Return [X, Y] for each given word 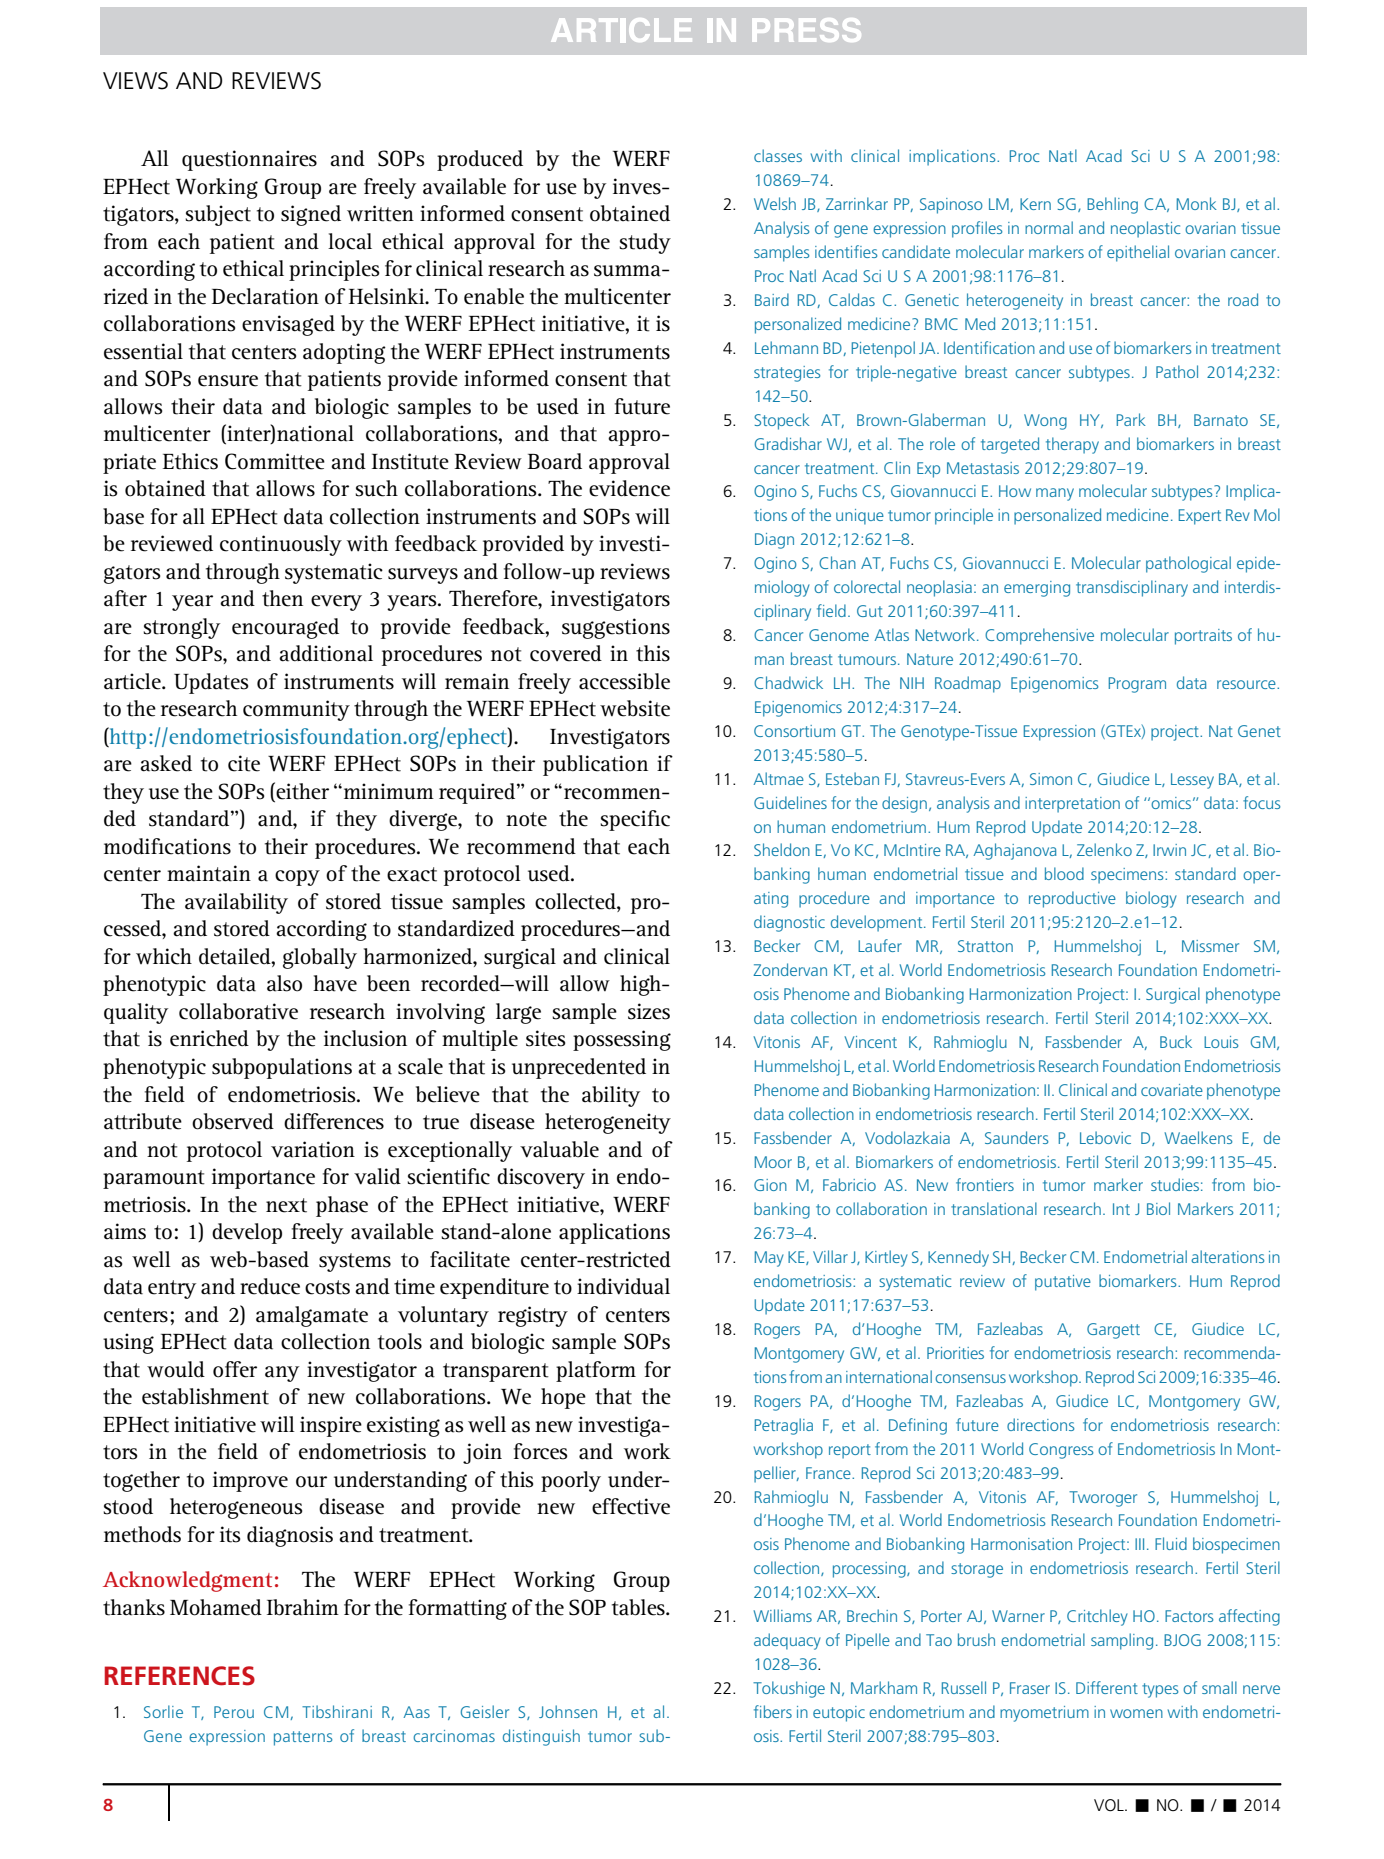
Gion [770, 1185]
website [635, 708]
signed [311, 215]
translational [994, 1208]
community [296, 710]
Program [1137, 685]
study [645, 243]
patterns [303, 1738]
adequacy [787, 1641]
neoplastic [1145, 229]
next [286, 1205]
